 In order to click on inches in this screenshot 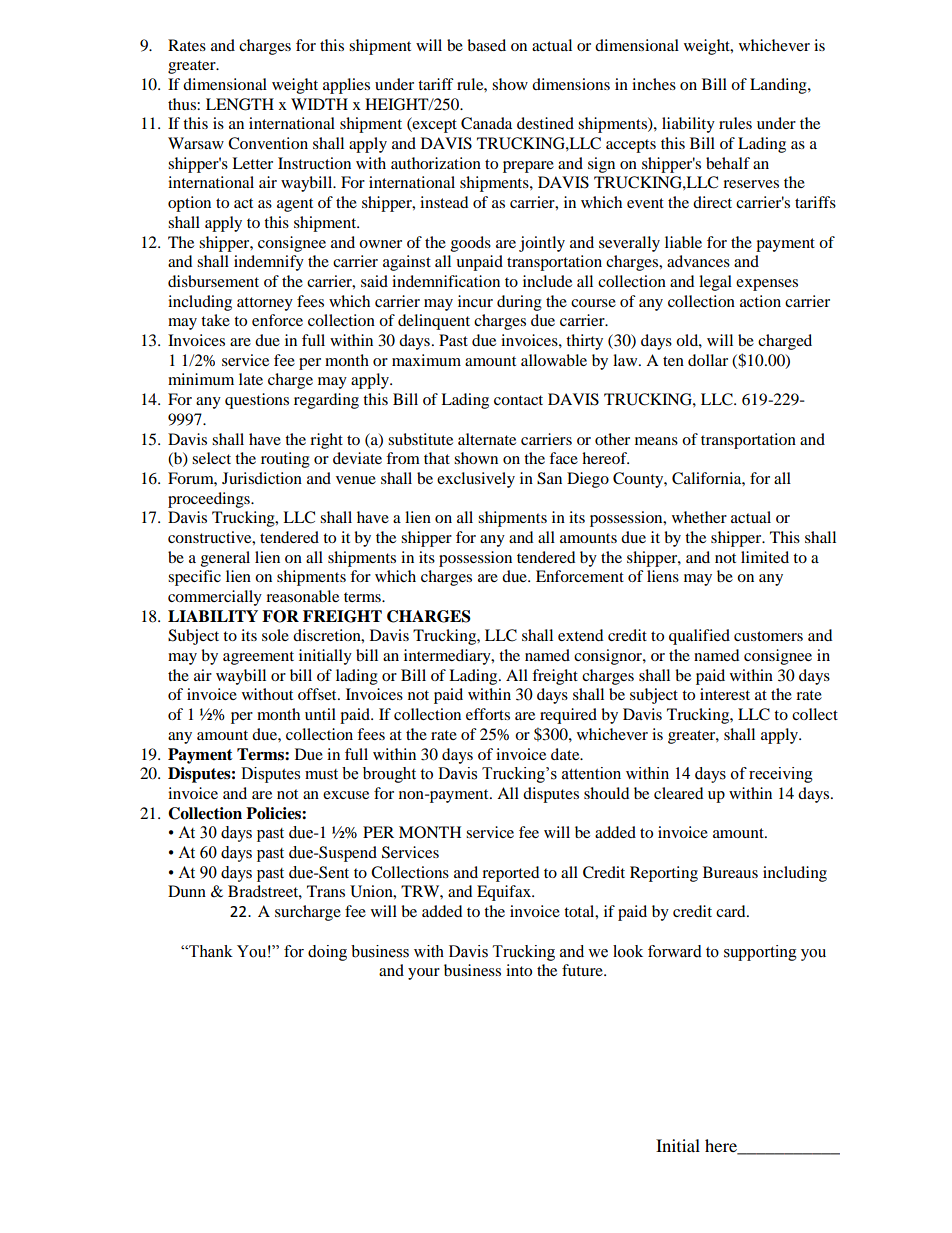, I will do `click(654, 84)`.
